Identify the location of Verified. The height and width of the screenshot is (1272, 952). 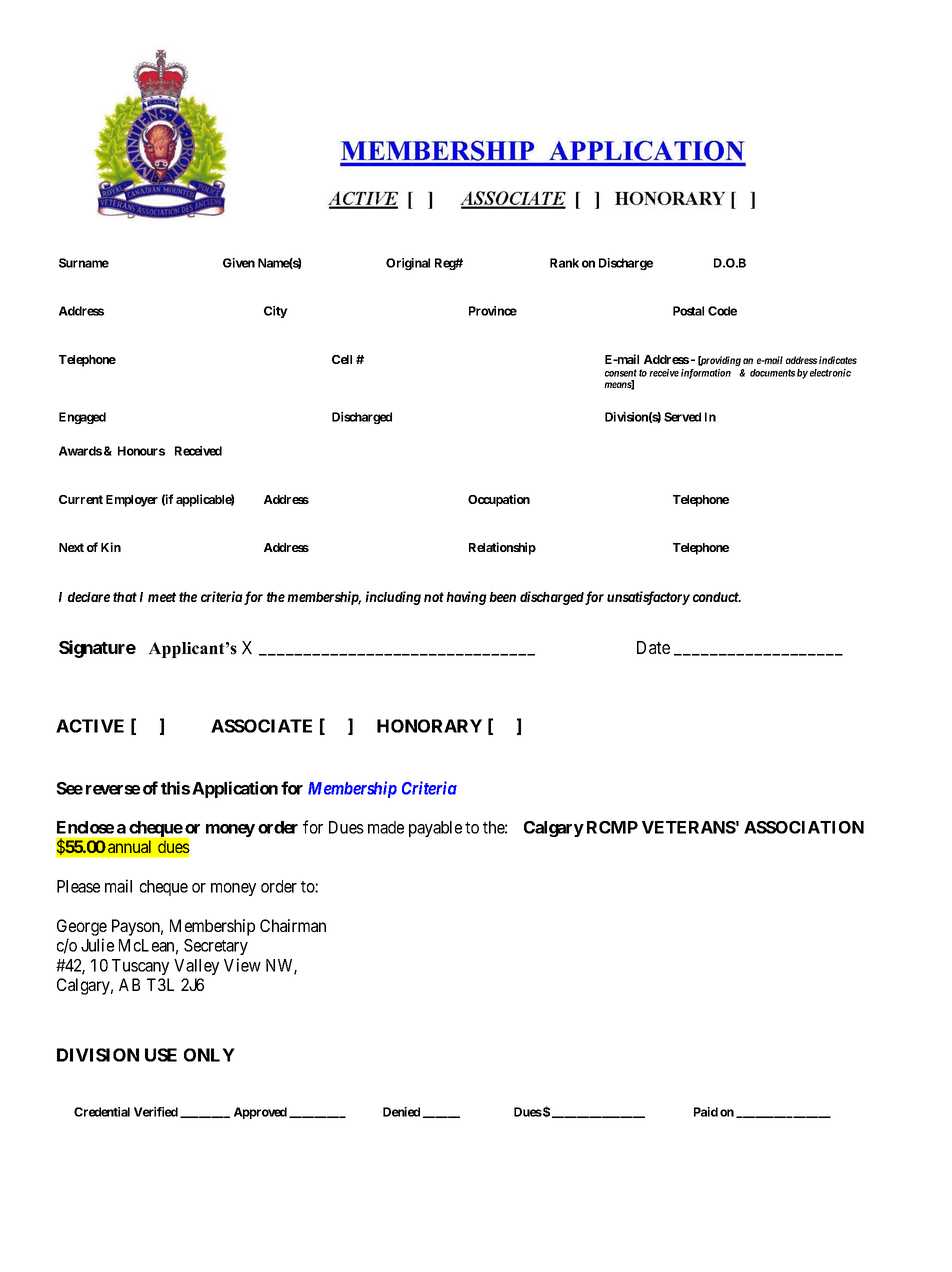
(156, 1112).
